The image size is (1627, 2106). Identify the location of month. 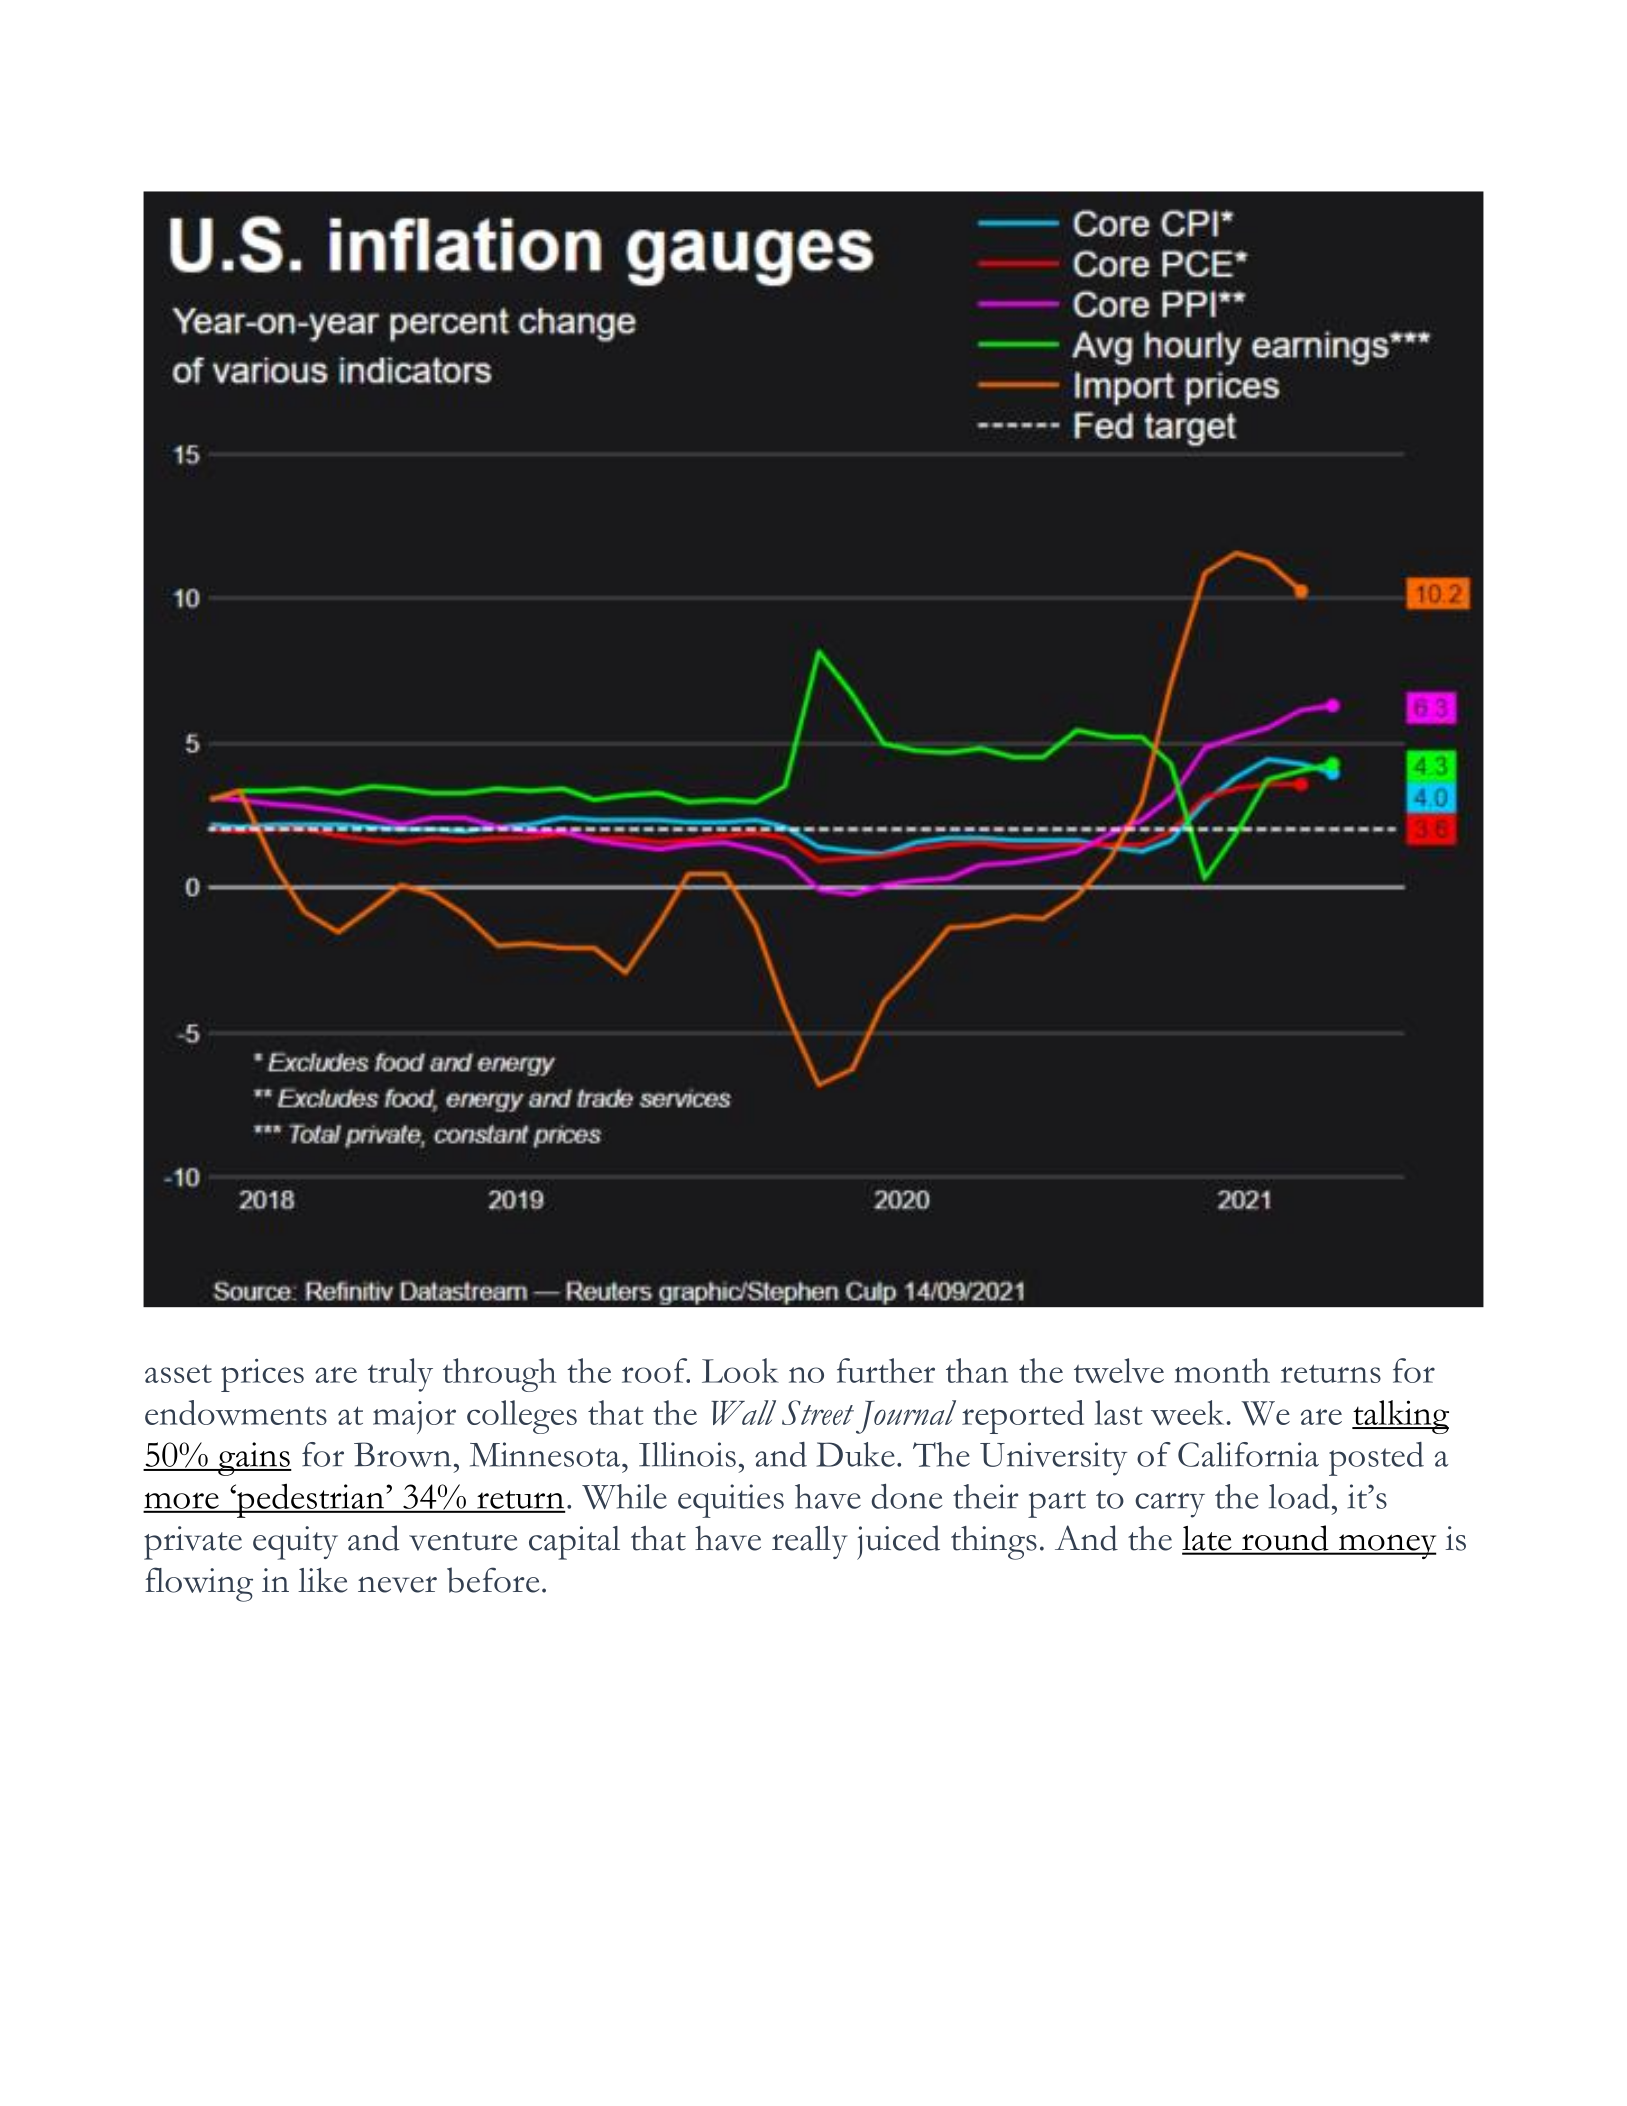
(1222, 1370).
